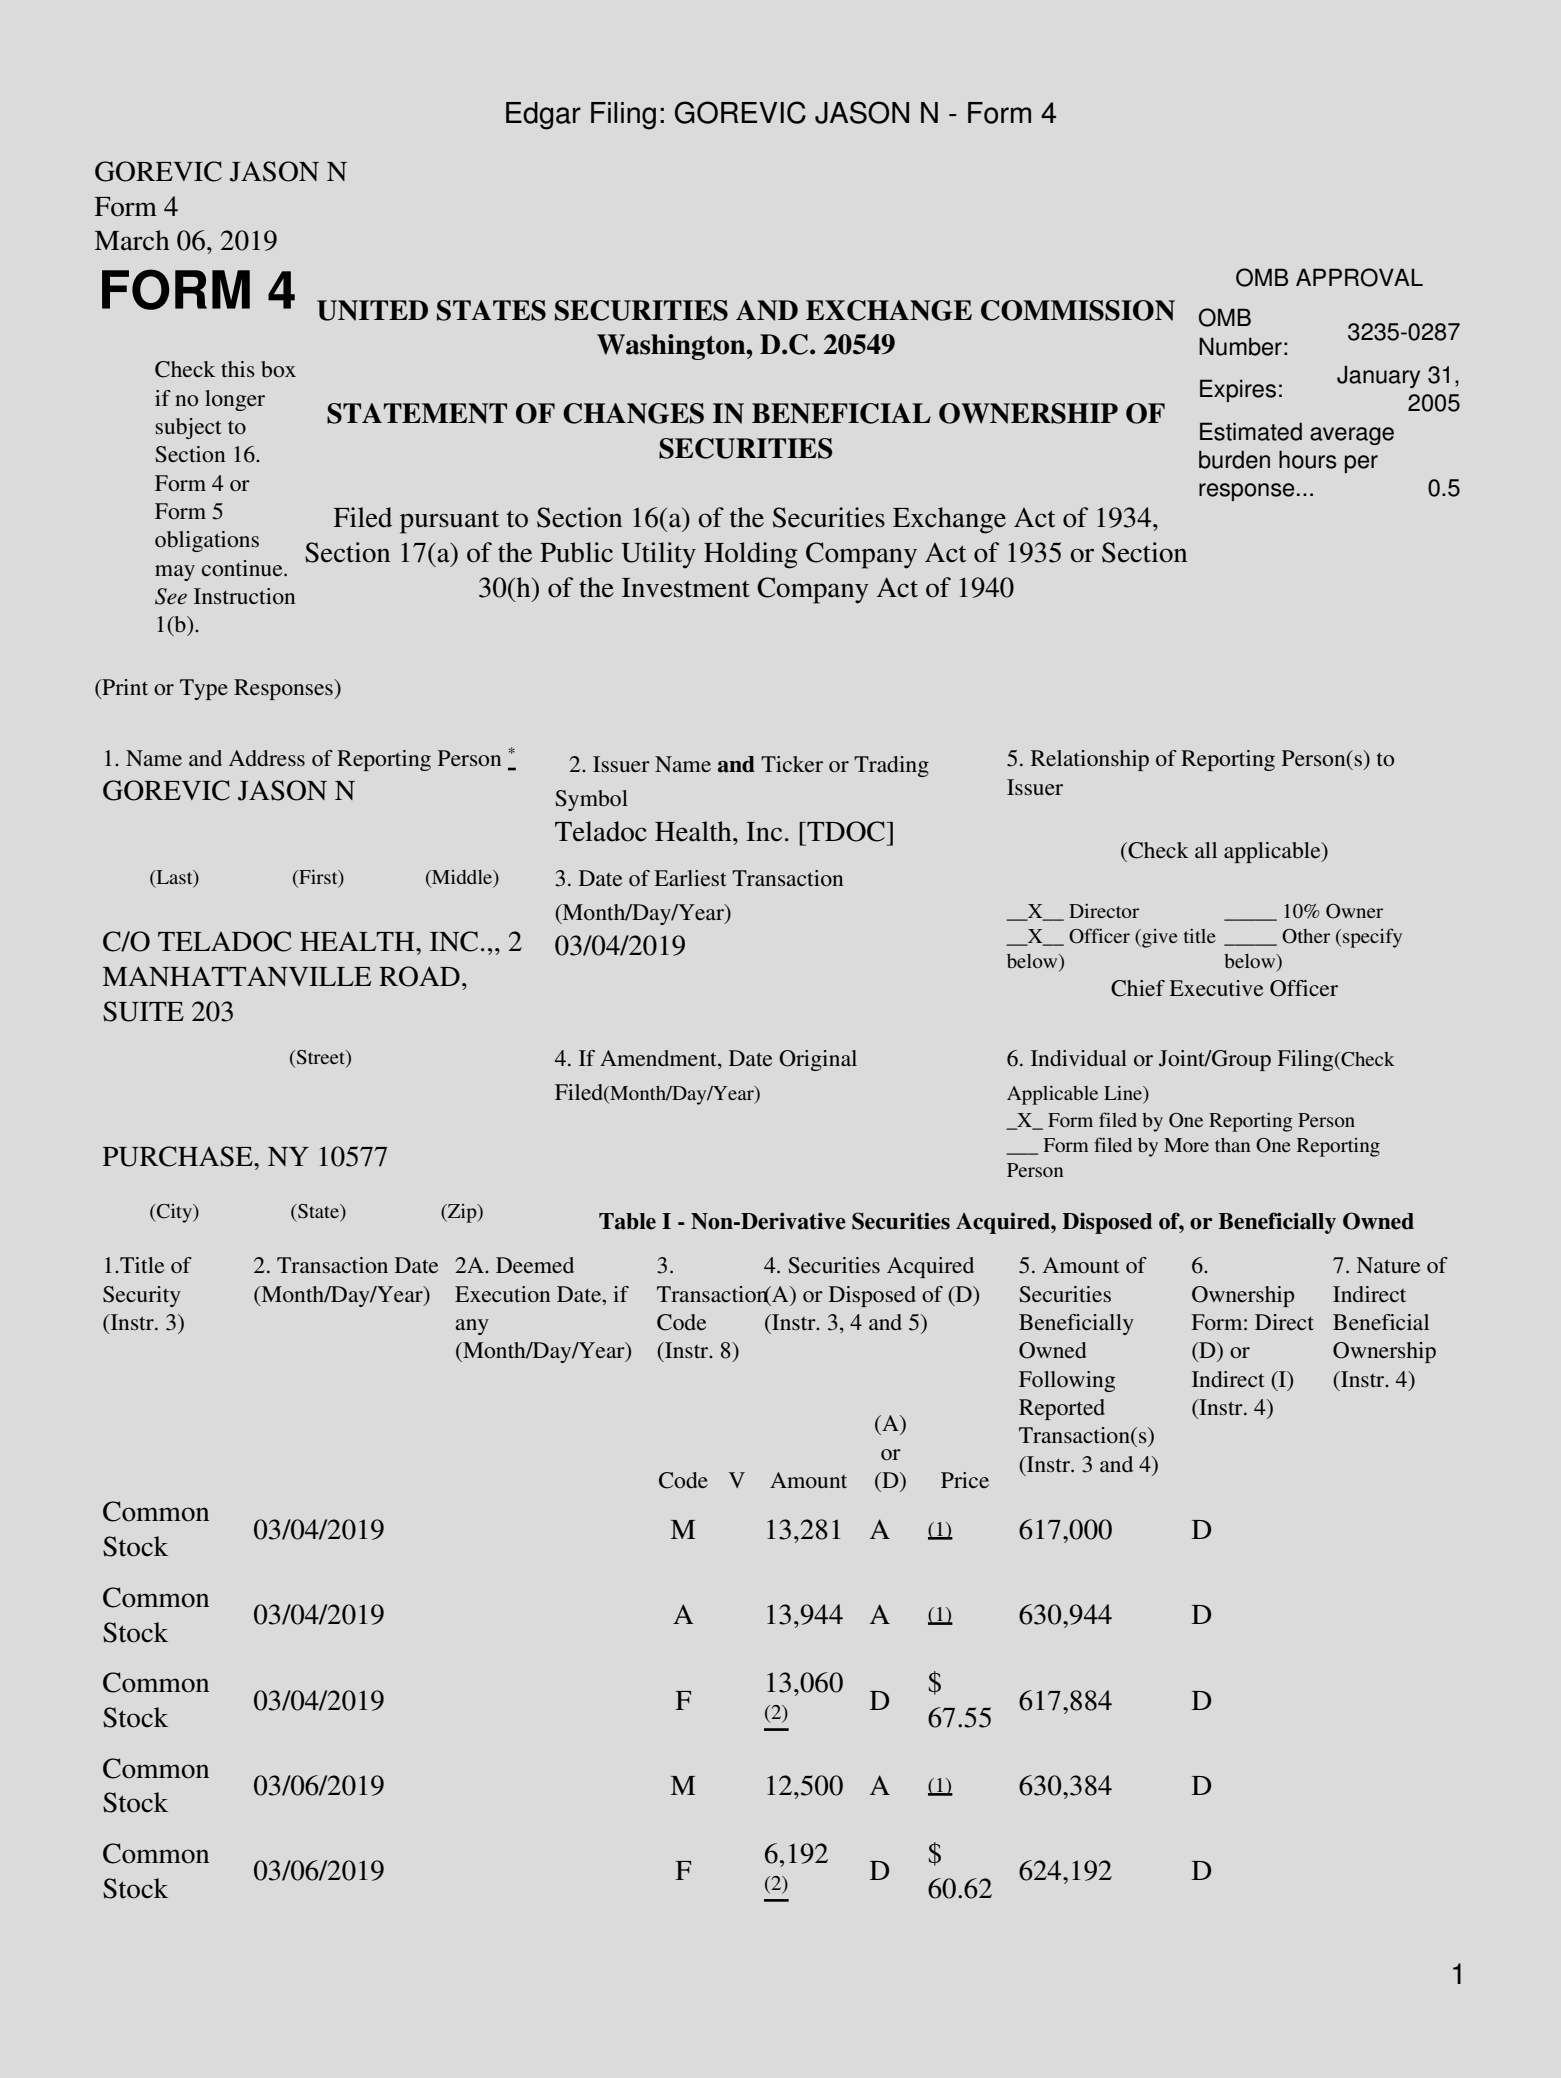 The image size is (1561, 2078). What do you see at coordinates (243, 568) in the document?
I see `continue` at bounding box center [243, 568].
